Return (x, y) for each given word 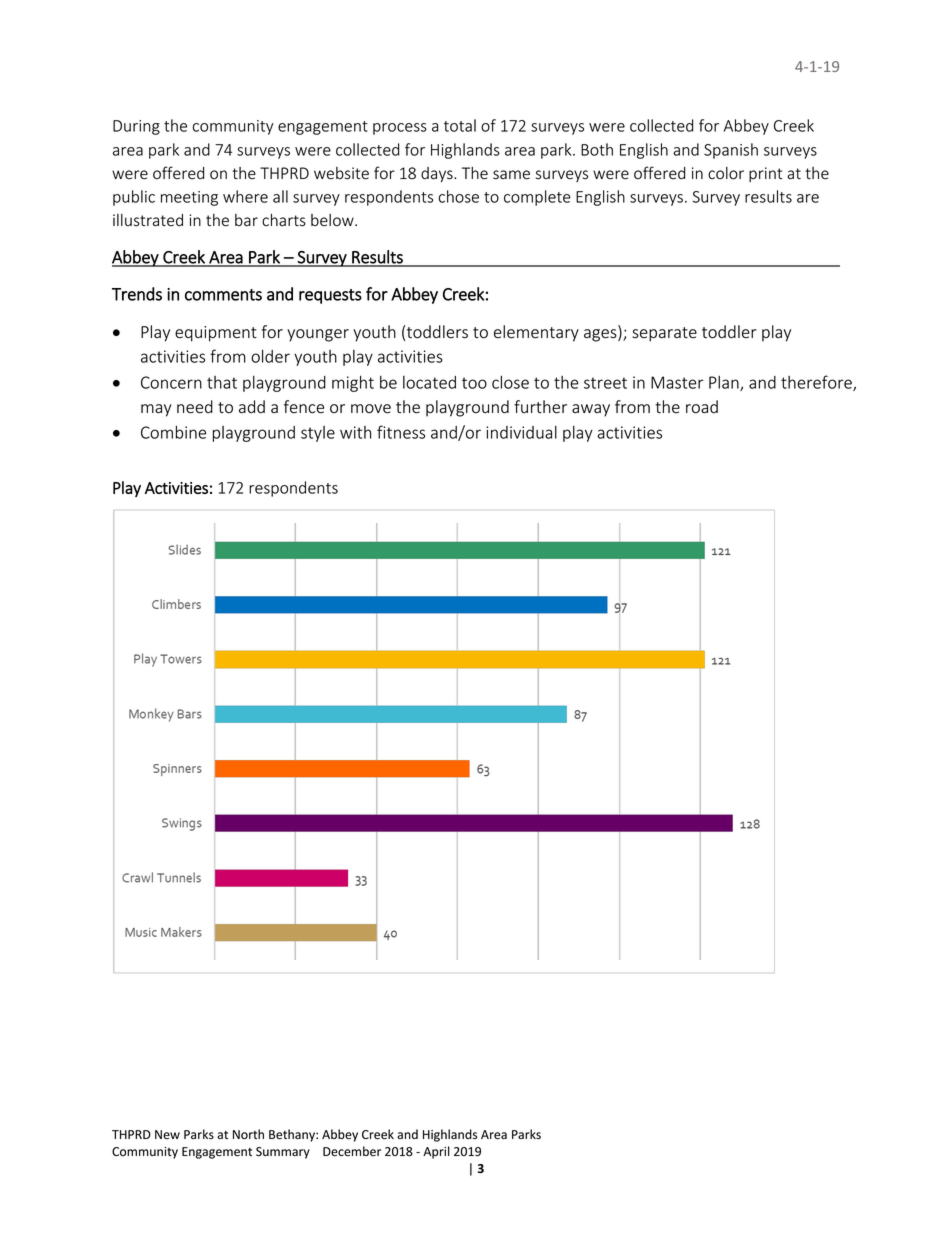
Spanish (731, 151)
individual (521, 432)
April (436, 1152)
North (248, 1134)
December (352, 1151)
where (245, 196)
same (511, 175)
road (702, 407)
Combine (173, 432)
